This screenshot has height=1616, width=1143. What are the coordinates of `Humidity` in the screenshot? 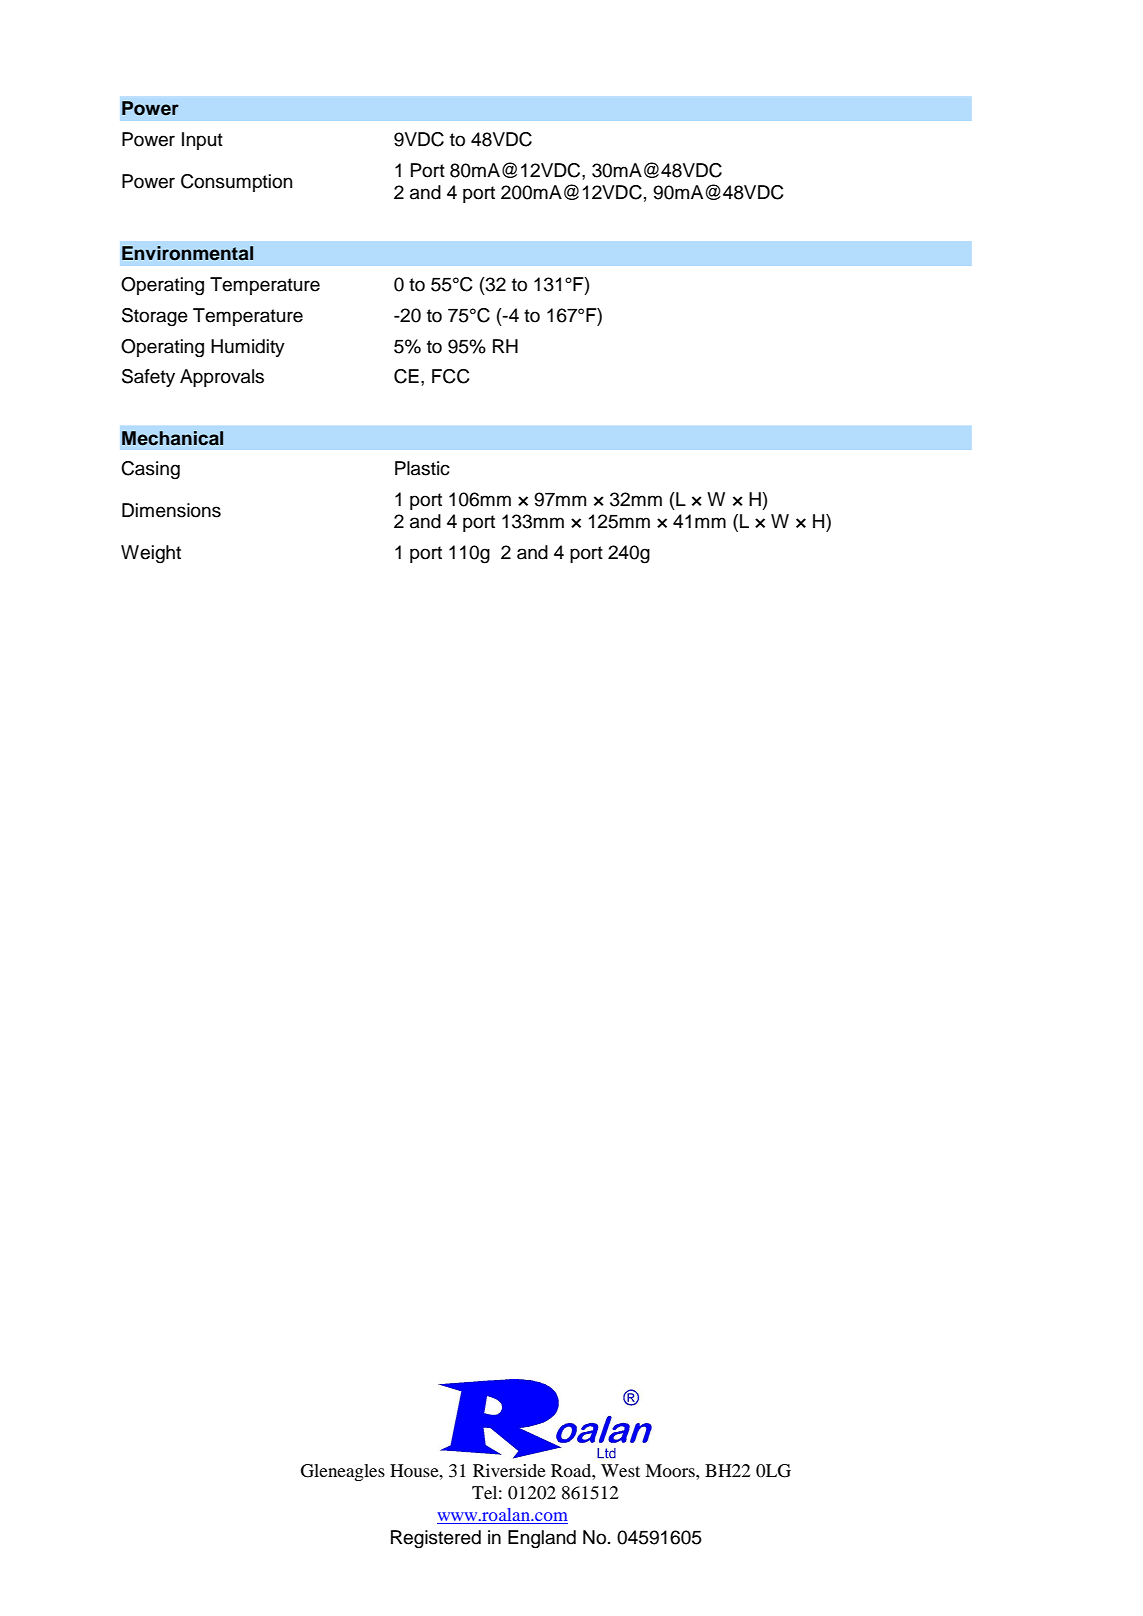 It's located at (248, 348).
